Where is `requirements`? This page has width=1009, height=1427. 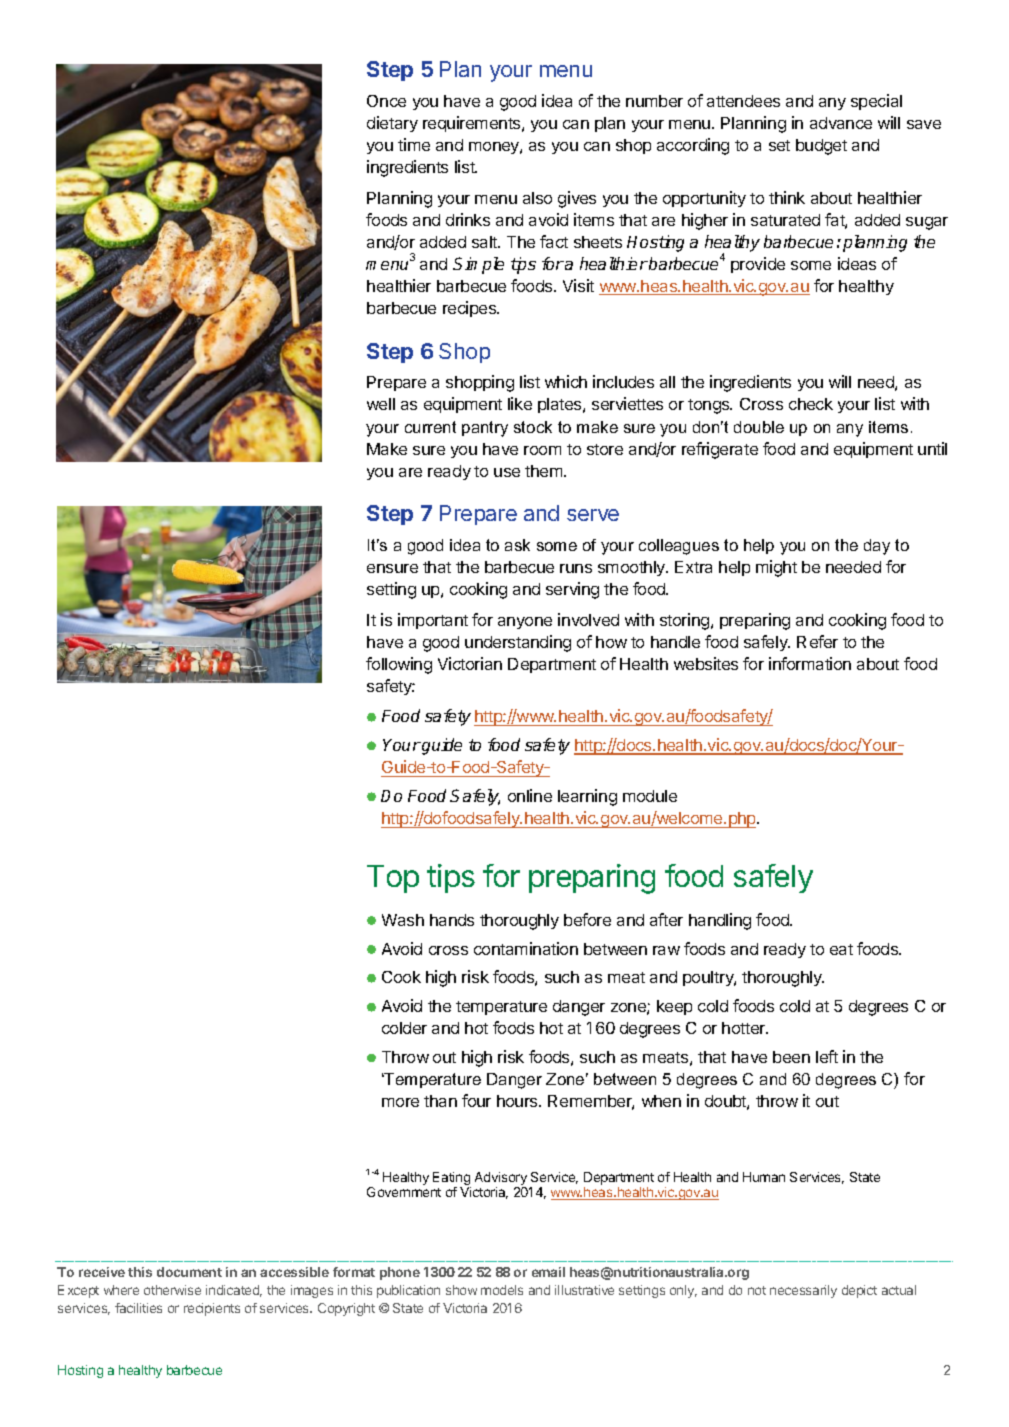 requirements is located at coordinates (473, 124).
